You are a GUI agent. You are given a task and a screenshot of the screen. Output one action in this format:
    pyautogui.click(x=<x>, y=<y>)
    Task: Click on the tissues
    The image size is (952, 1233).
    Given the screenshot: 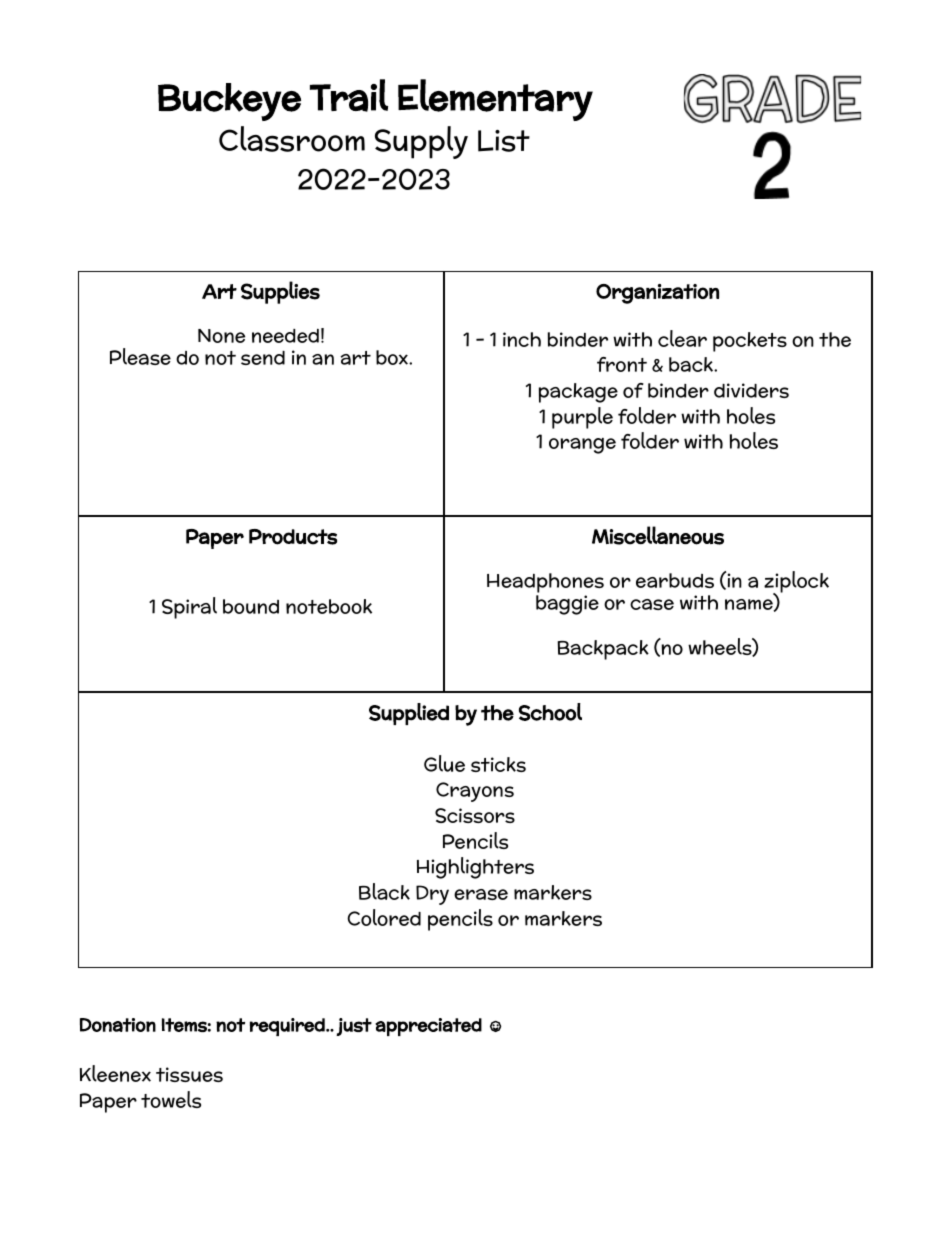 What is the action you would take?
    pyautogui.click(x=189, y=1074)
